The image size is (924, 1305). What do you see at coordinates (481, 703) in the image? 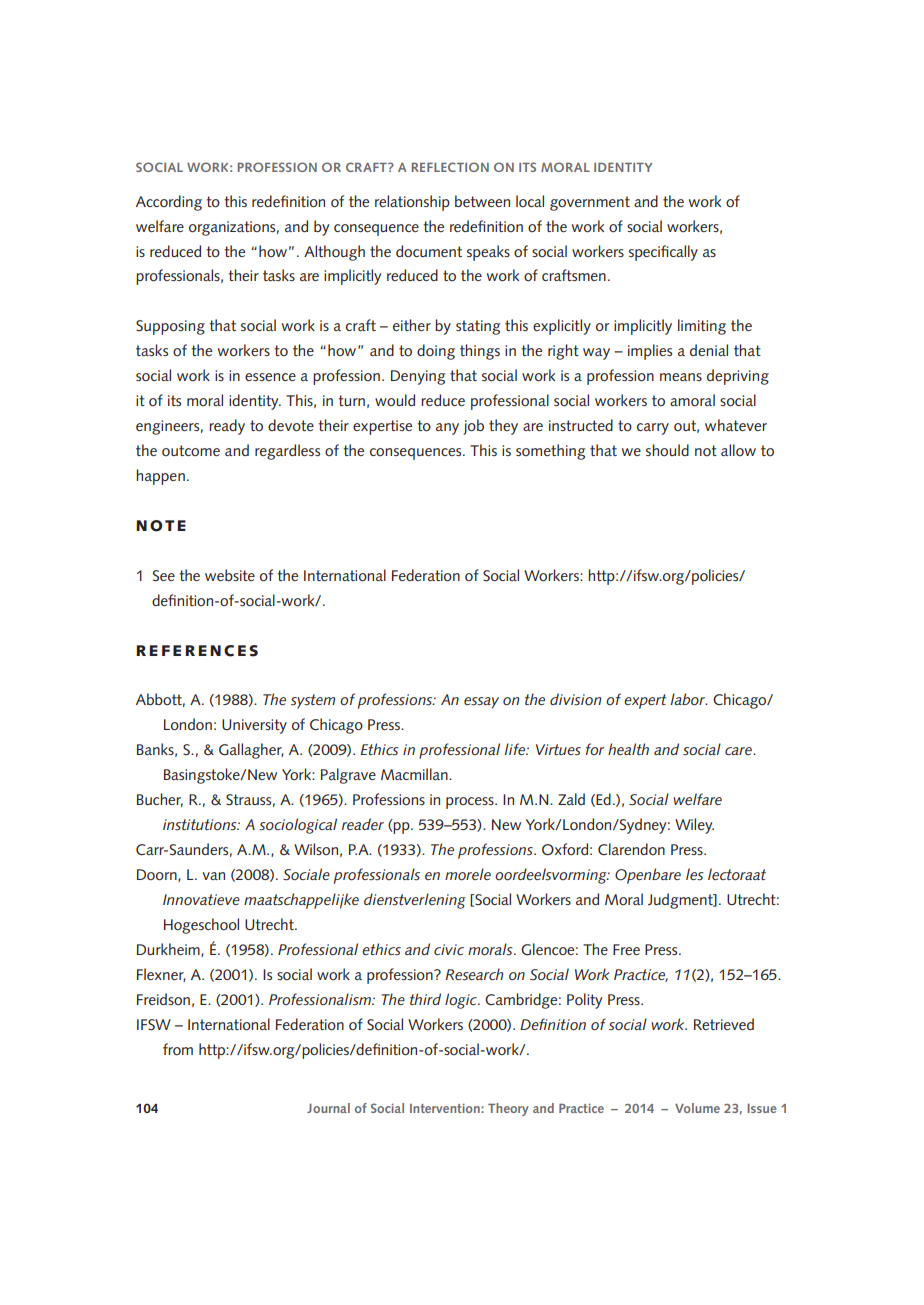
I see `essay` at bounding box center [481, 703].
